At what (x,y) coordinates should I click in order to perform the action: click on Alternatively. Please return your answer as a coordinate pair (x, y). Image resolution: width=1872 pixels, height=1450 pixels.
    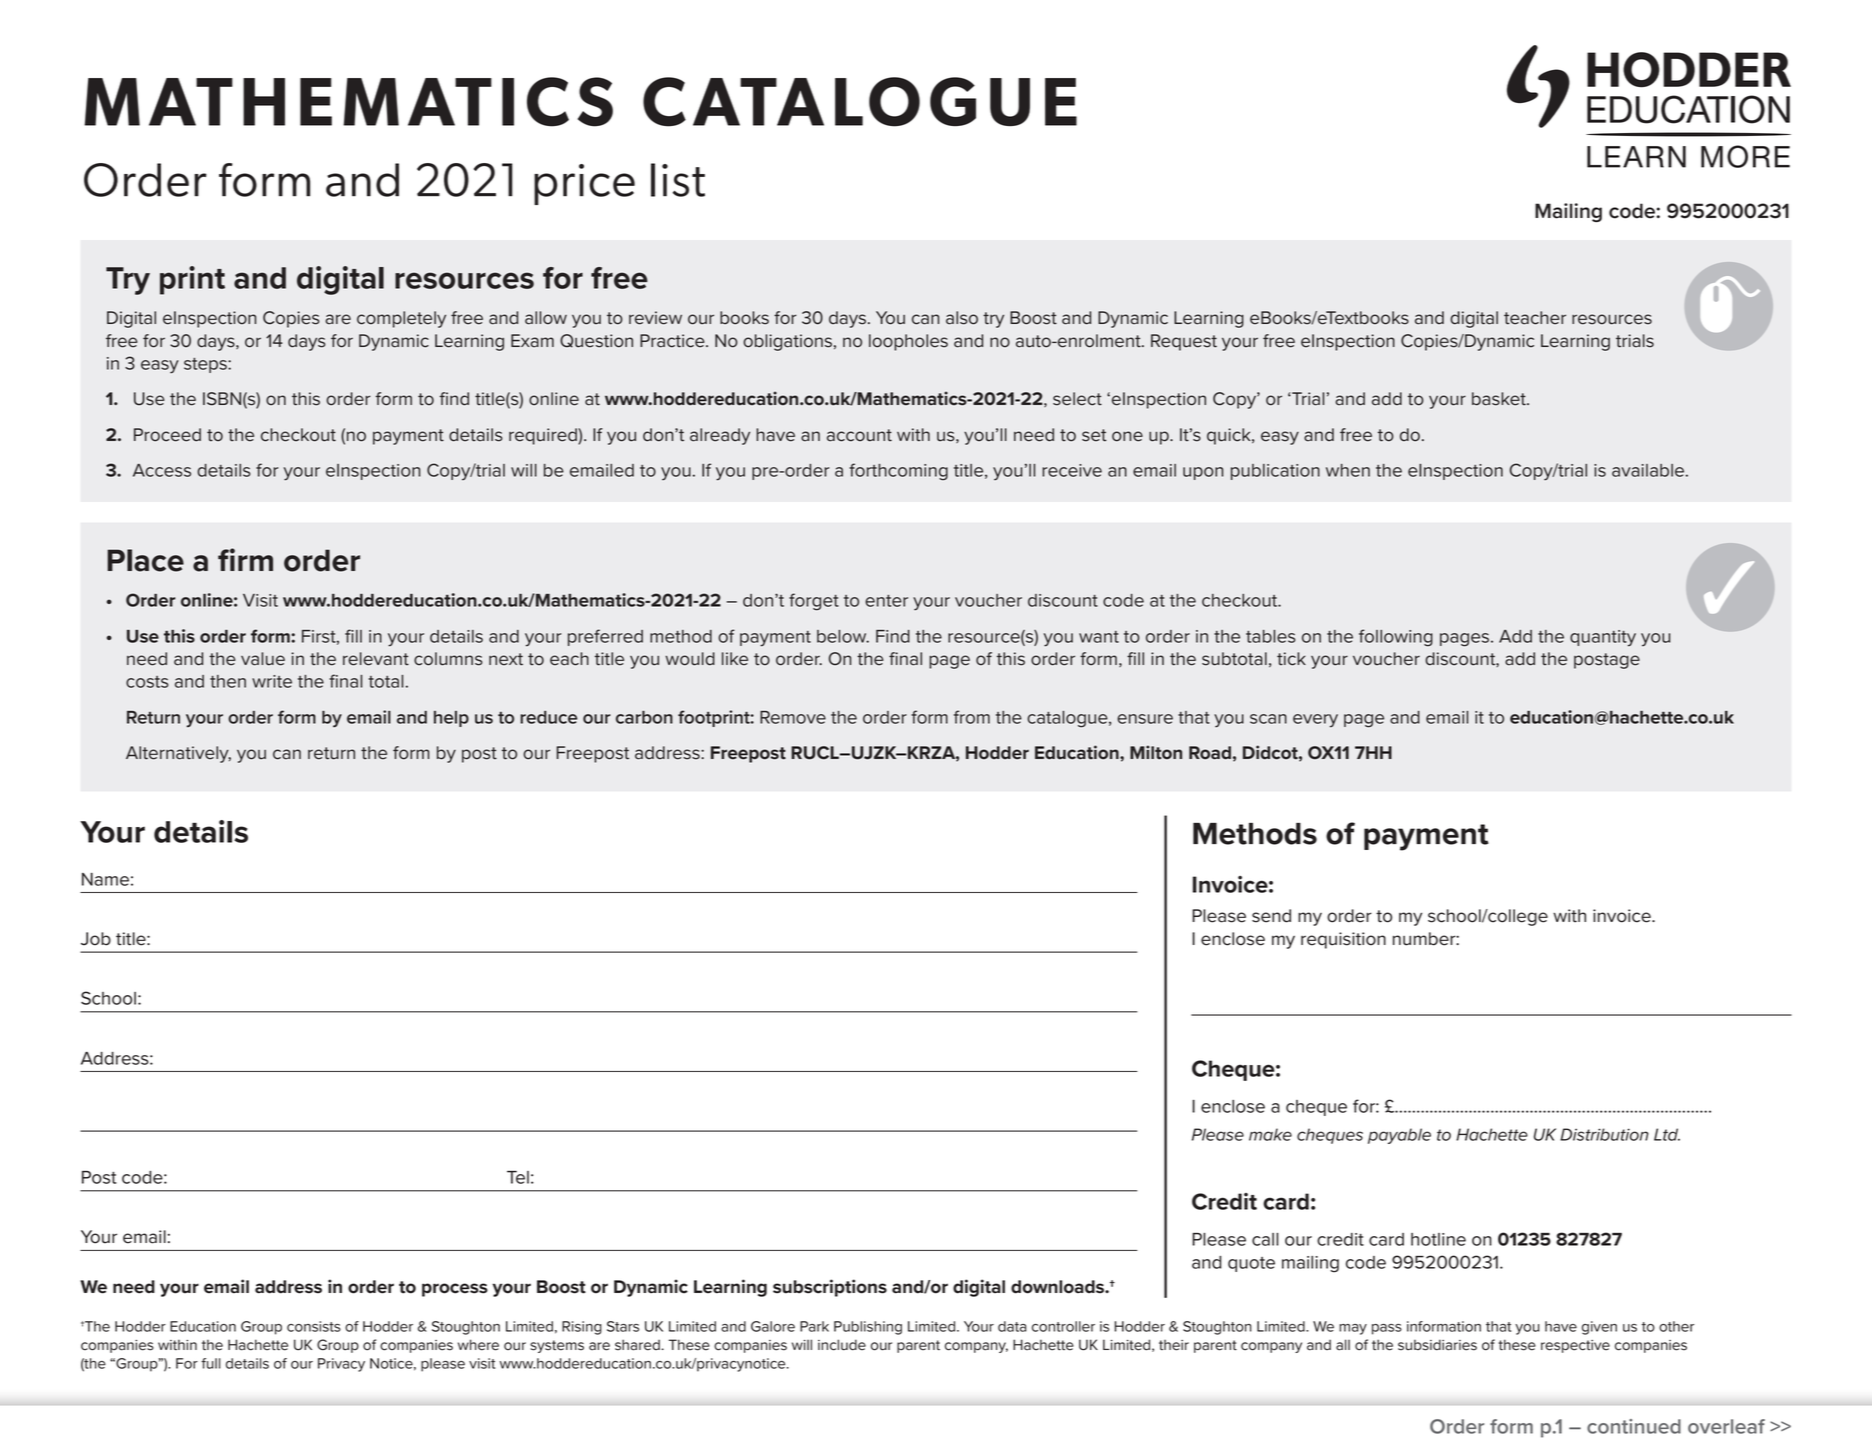
    Looking at the image, I should click on (178, 754).
